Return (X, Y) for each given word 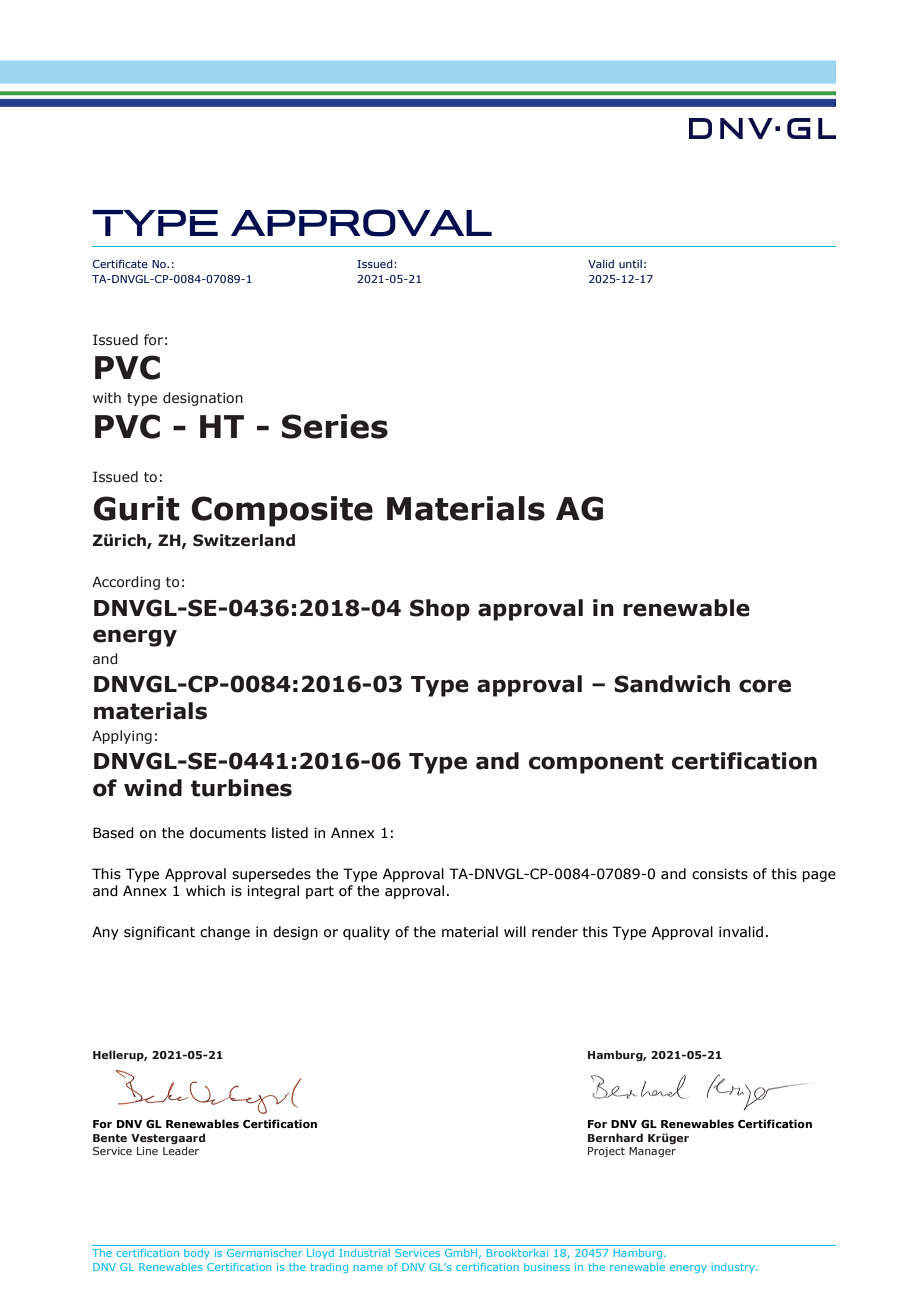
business (547, 1267)
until (630, 264)
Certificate (120, 263)
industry (734, 1268)
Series (335, 426)
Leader (181, 1150)
